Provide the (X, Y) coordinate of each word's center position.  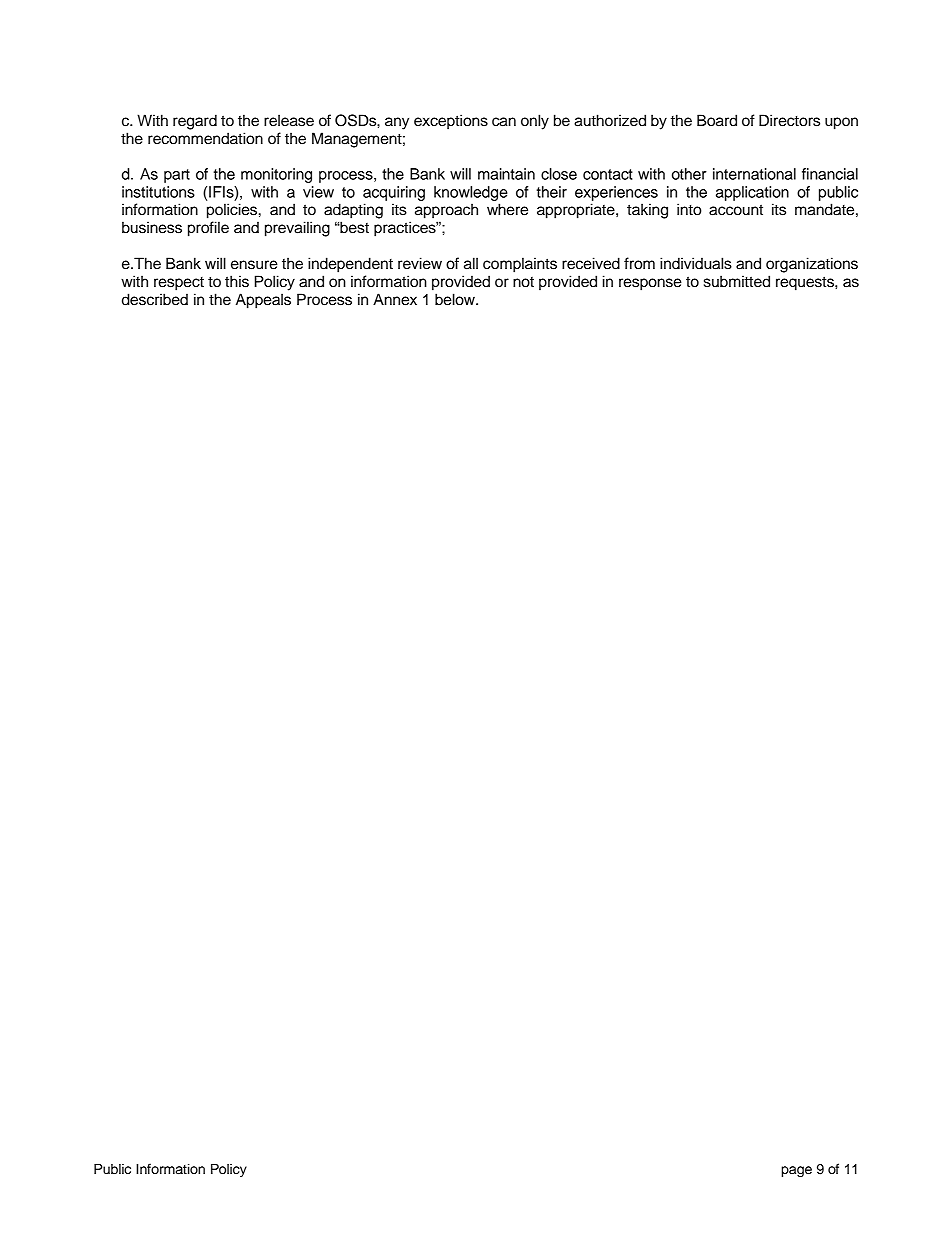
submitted (737, 281)
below (456, 299)
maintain (506, 174)
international (754, 174)
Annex (395, 299)
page (796, 1171)
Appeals (263, 301)
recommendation (205, 138)
